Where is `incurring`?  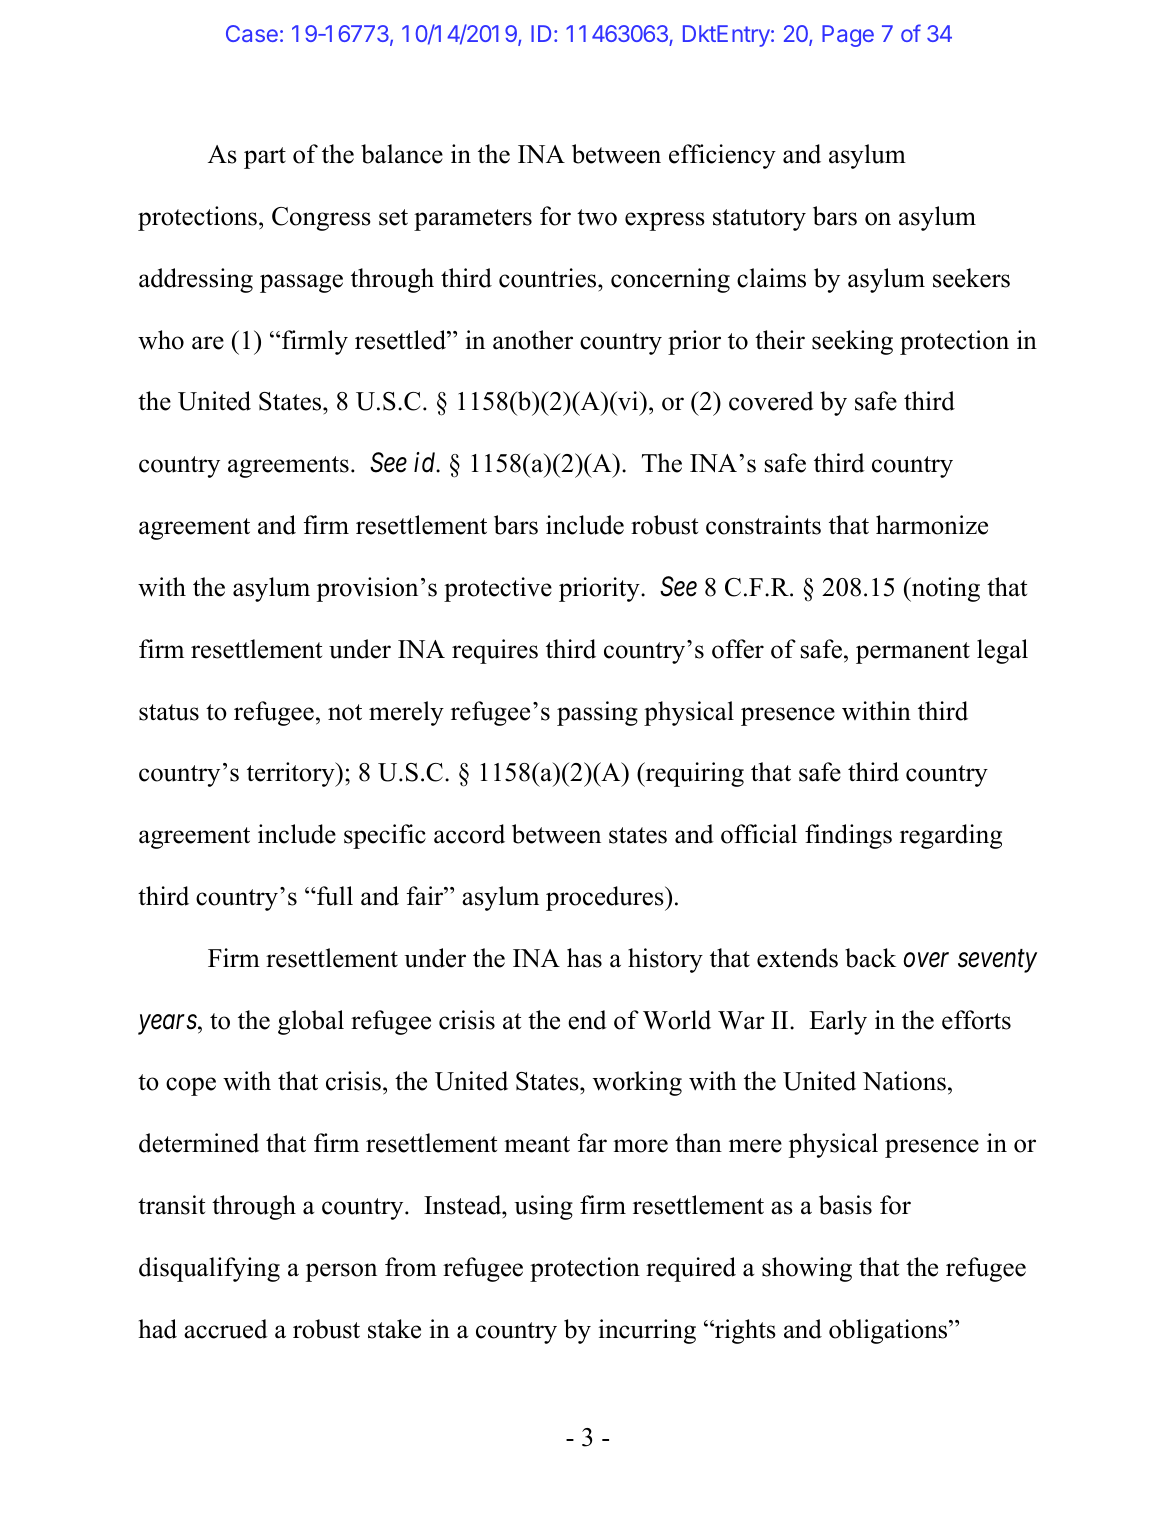
incurring is located at coordinates (647, 1331).
